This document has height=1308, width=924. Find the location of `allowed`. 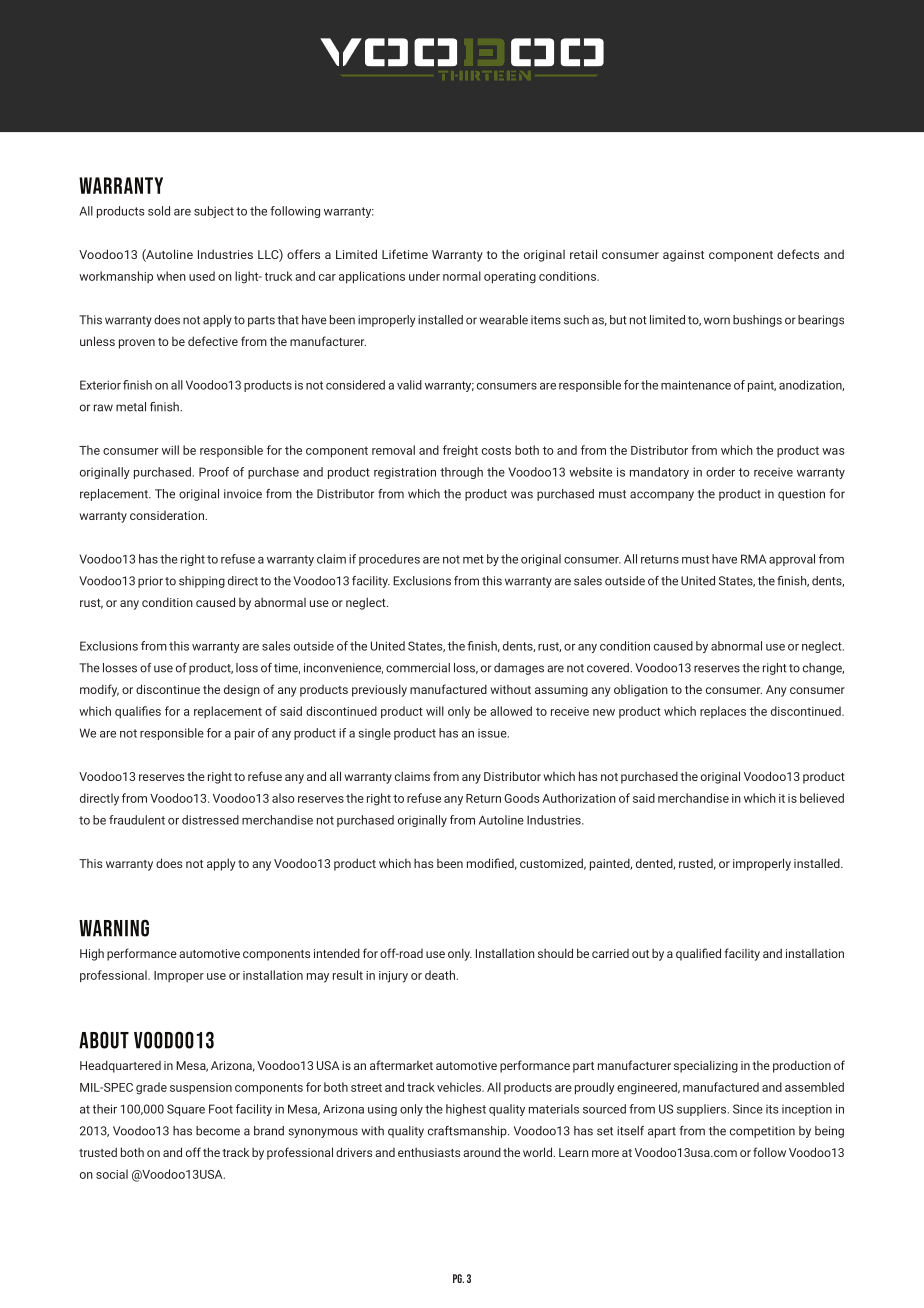

allowed is located at coordinates (511, 711).
